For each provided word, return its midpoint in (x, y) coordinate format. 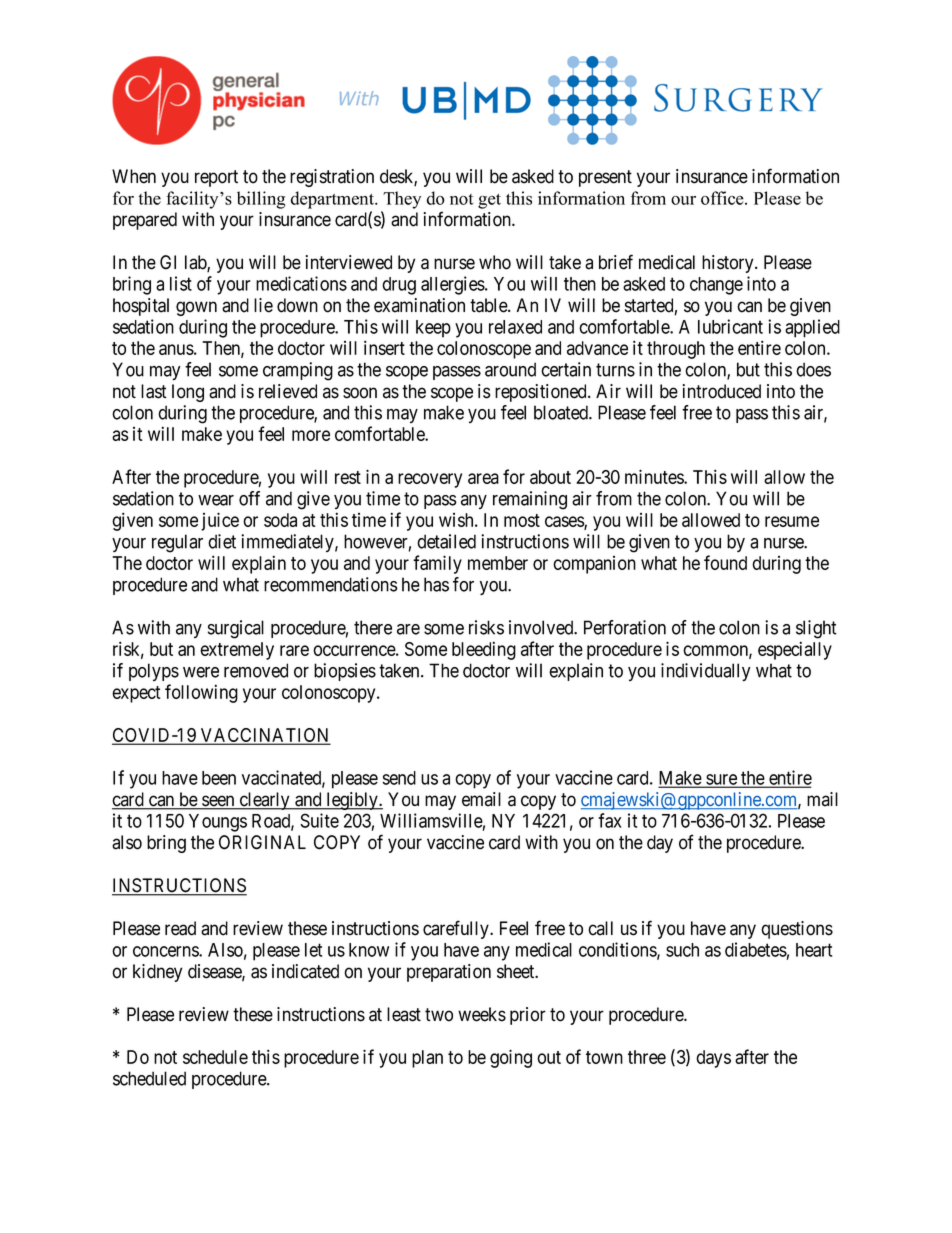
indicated (305, 971)
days (713, 1059)
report (216, 178)
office (723, 198)
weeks (482, 1014)
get (489, 201)
